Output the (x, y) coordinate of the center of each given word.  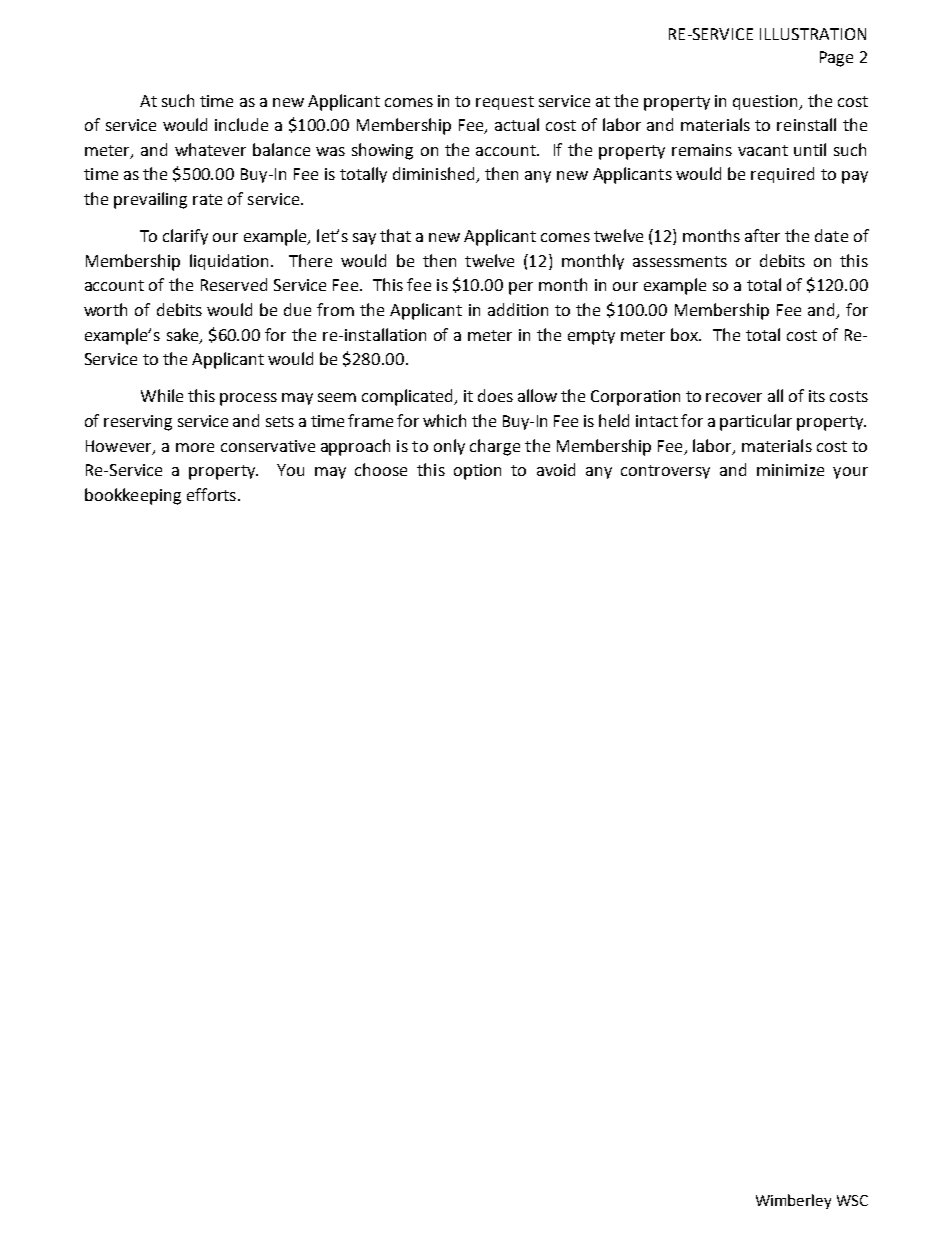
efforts (211, 494)
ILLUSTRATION (813, 34)
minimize (790, 470)
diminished (435, 175)
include (241, 124)
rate (207, 199)
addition (518, 309)
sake (184, 335)
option (477, 472)
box (686, 334)
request (505, 103)
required (782, 175)
